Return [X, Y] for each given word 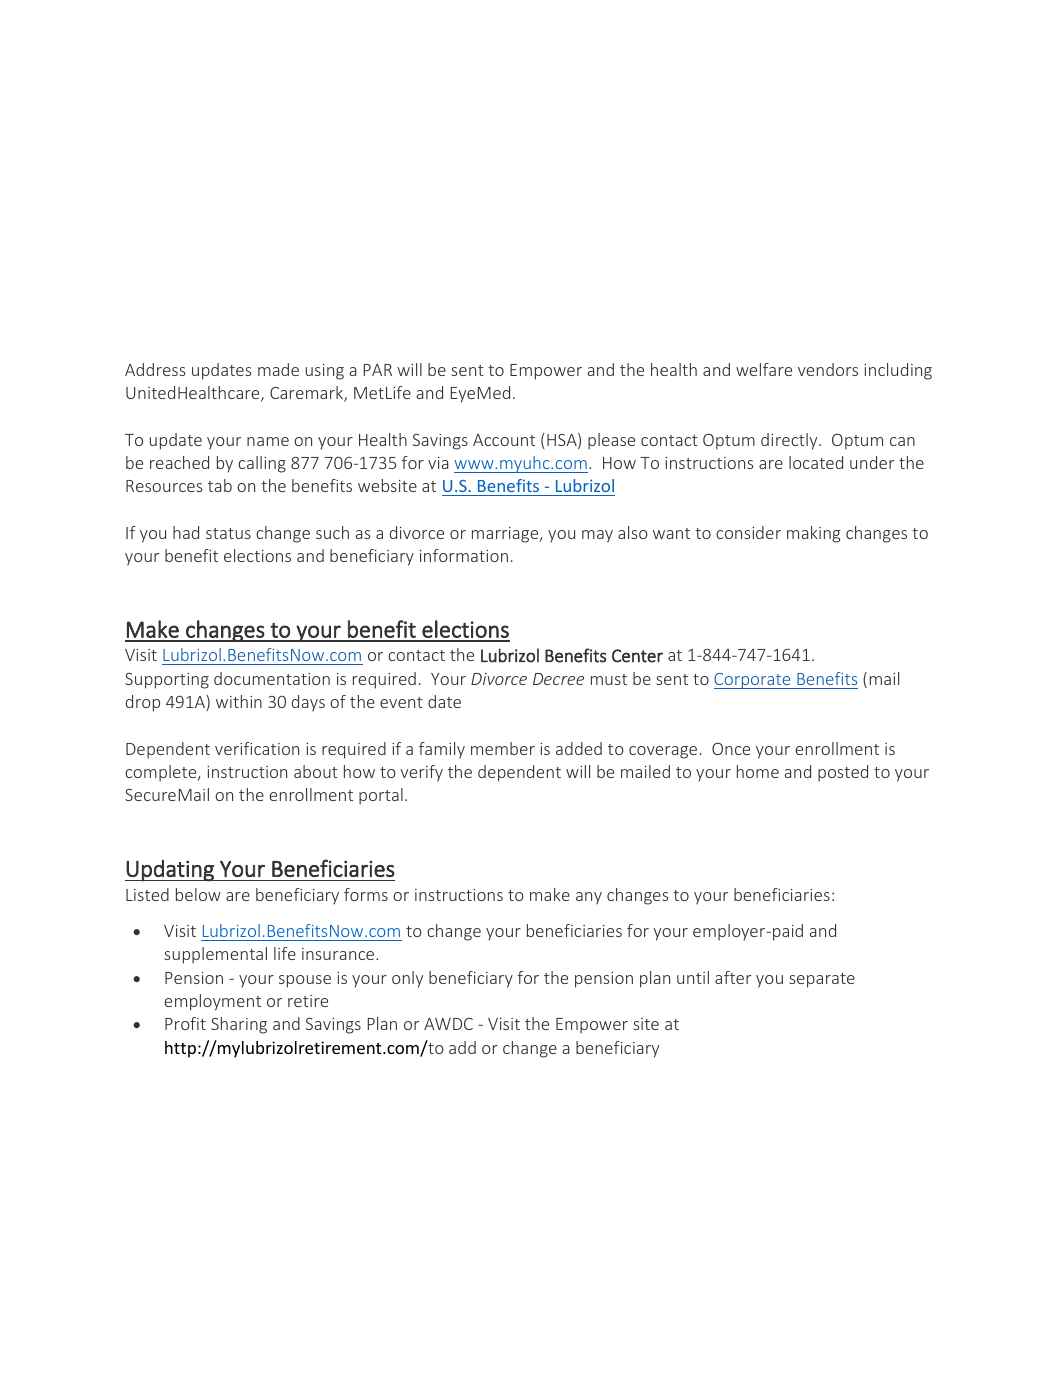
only [407, 979]
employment [212, 1002]
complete [162, 773]
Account [504, 440]
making [813, 534]
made [278, 369]
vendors [828, 369]
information [464, 555]
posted [843, 773]
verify [421, 773]
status [228, 533]
